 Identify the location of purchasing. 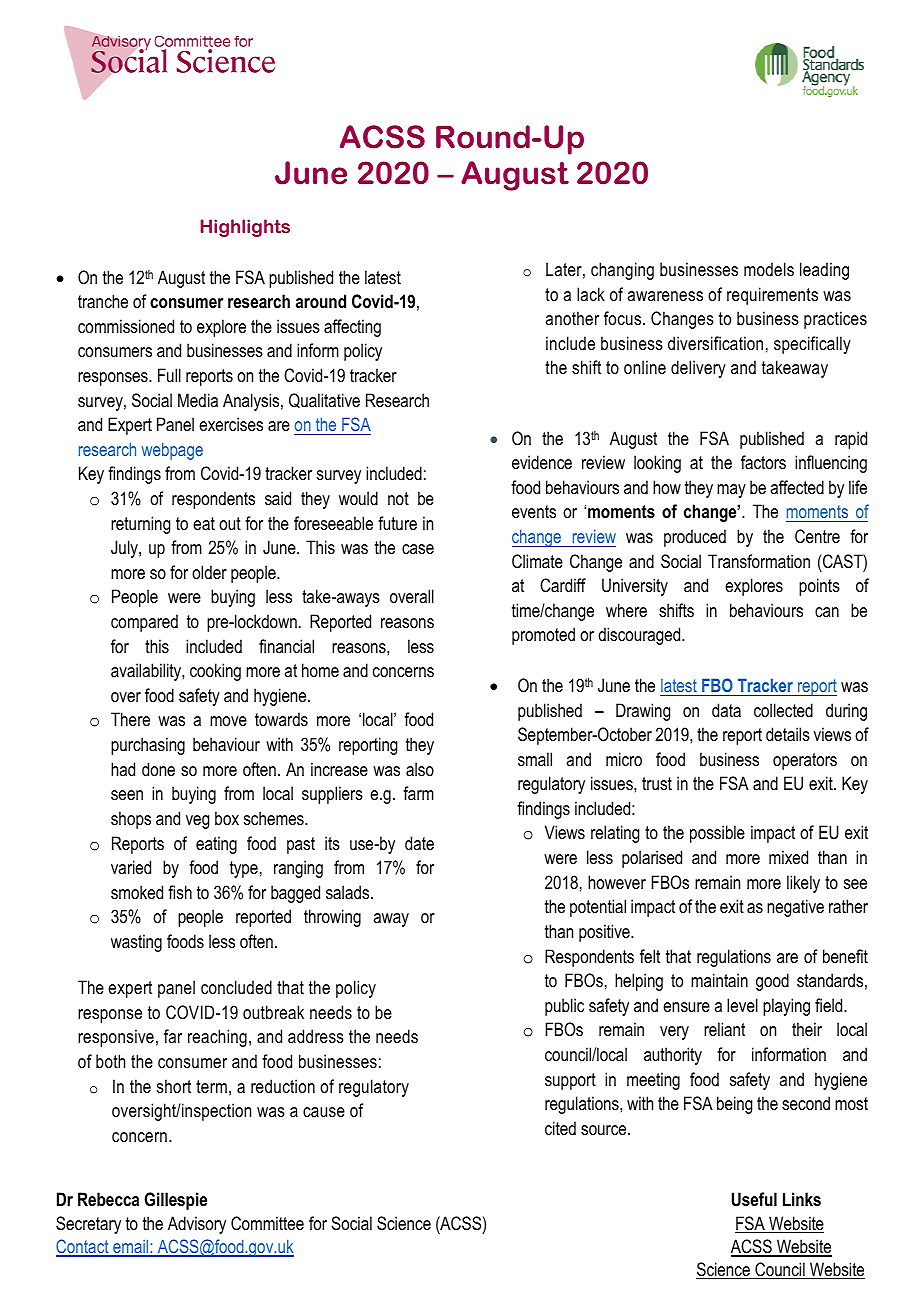
(148, 746).
